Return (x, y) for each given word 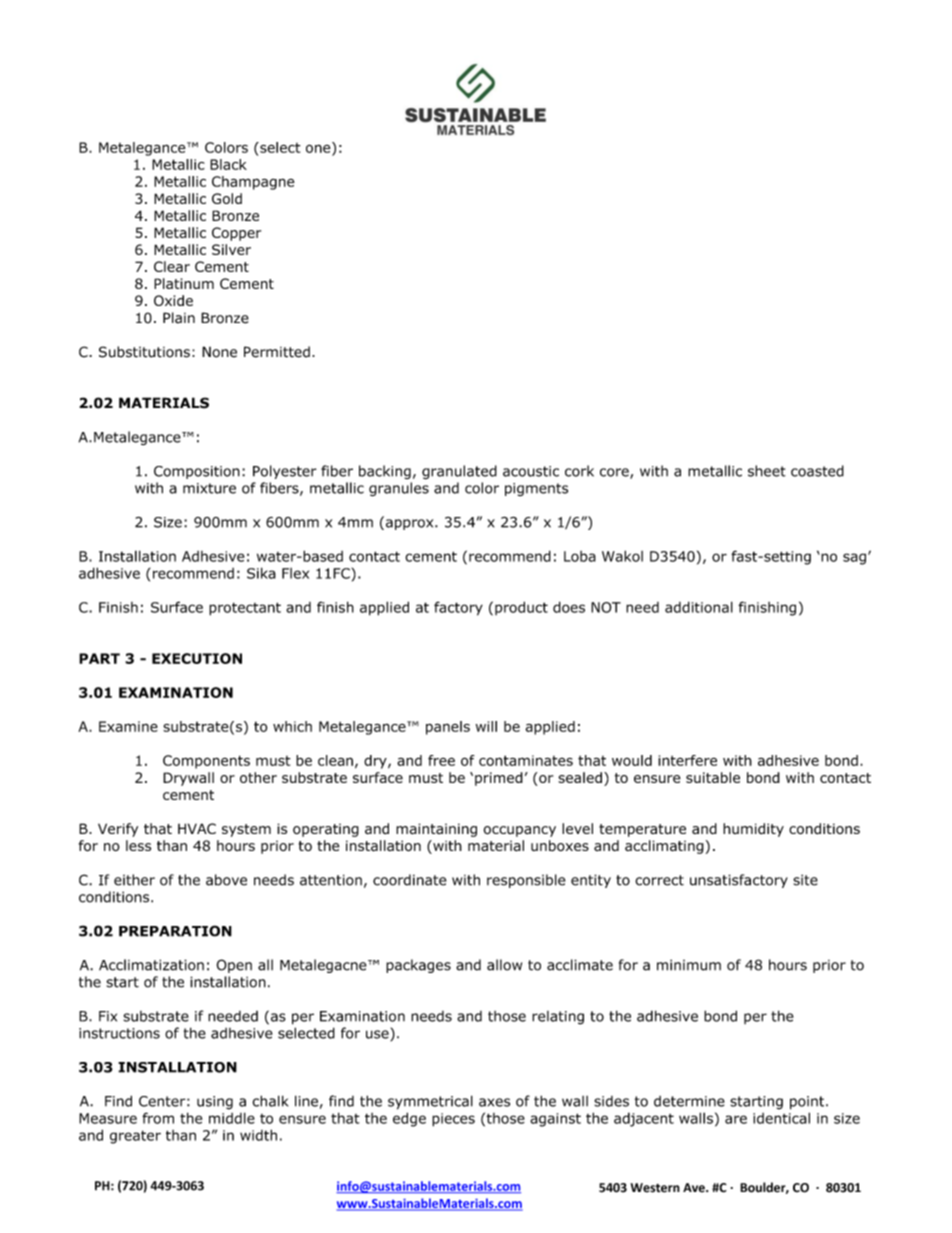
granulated (459, 472)
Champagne (253, 183)
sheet (767, 471)
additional (699, 607)
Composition (197, 472)
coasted (817, 471)
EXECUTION (197, 658)
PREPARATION (175, 931)
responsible (526, 881)
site (805, 880)
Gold (227, 198)
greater (135, 1137)
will (486, 726)
